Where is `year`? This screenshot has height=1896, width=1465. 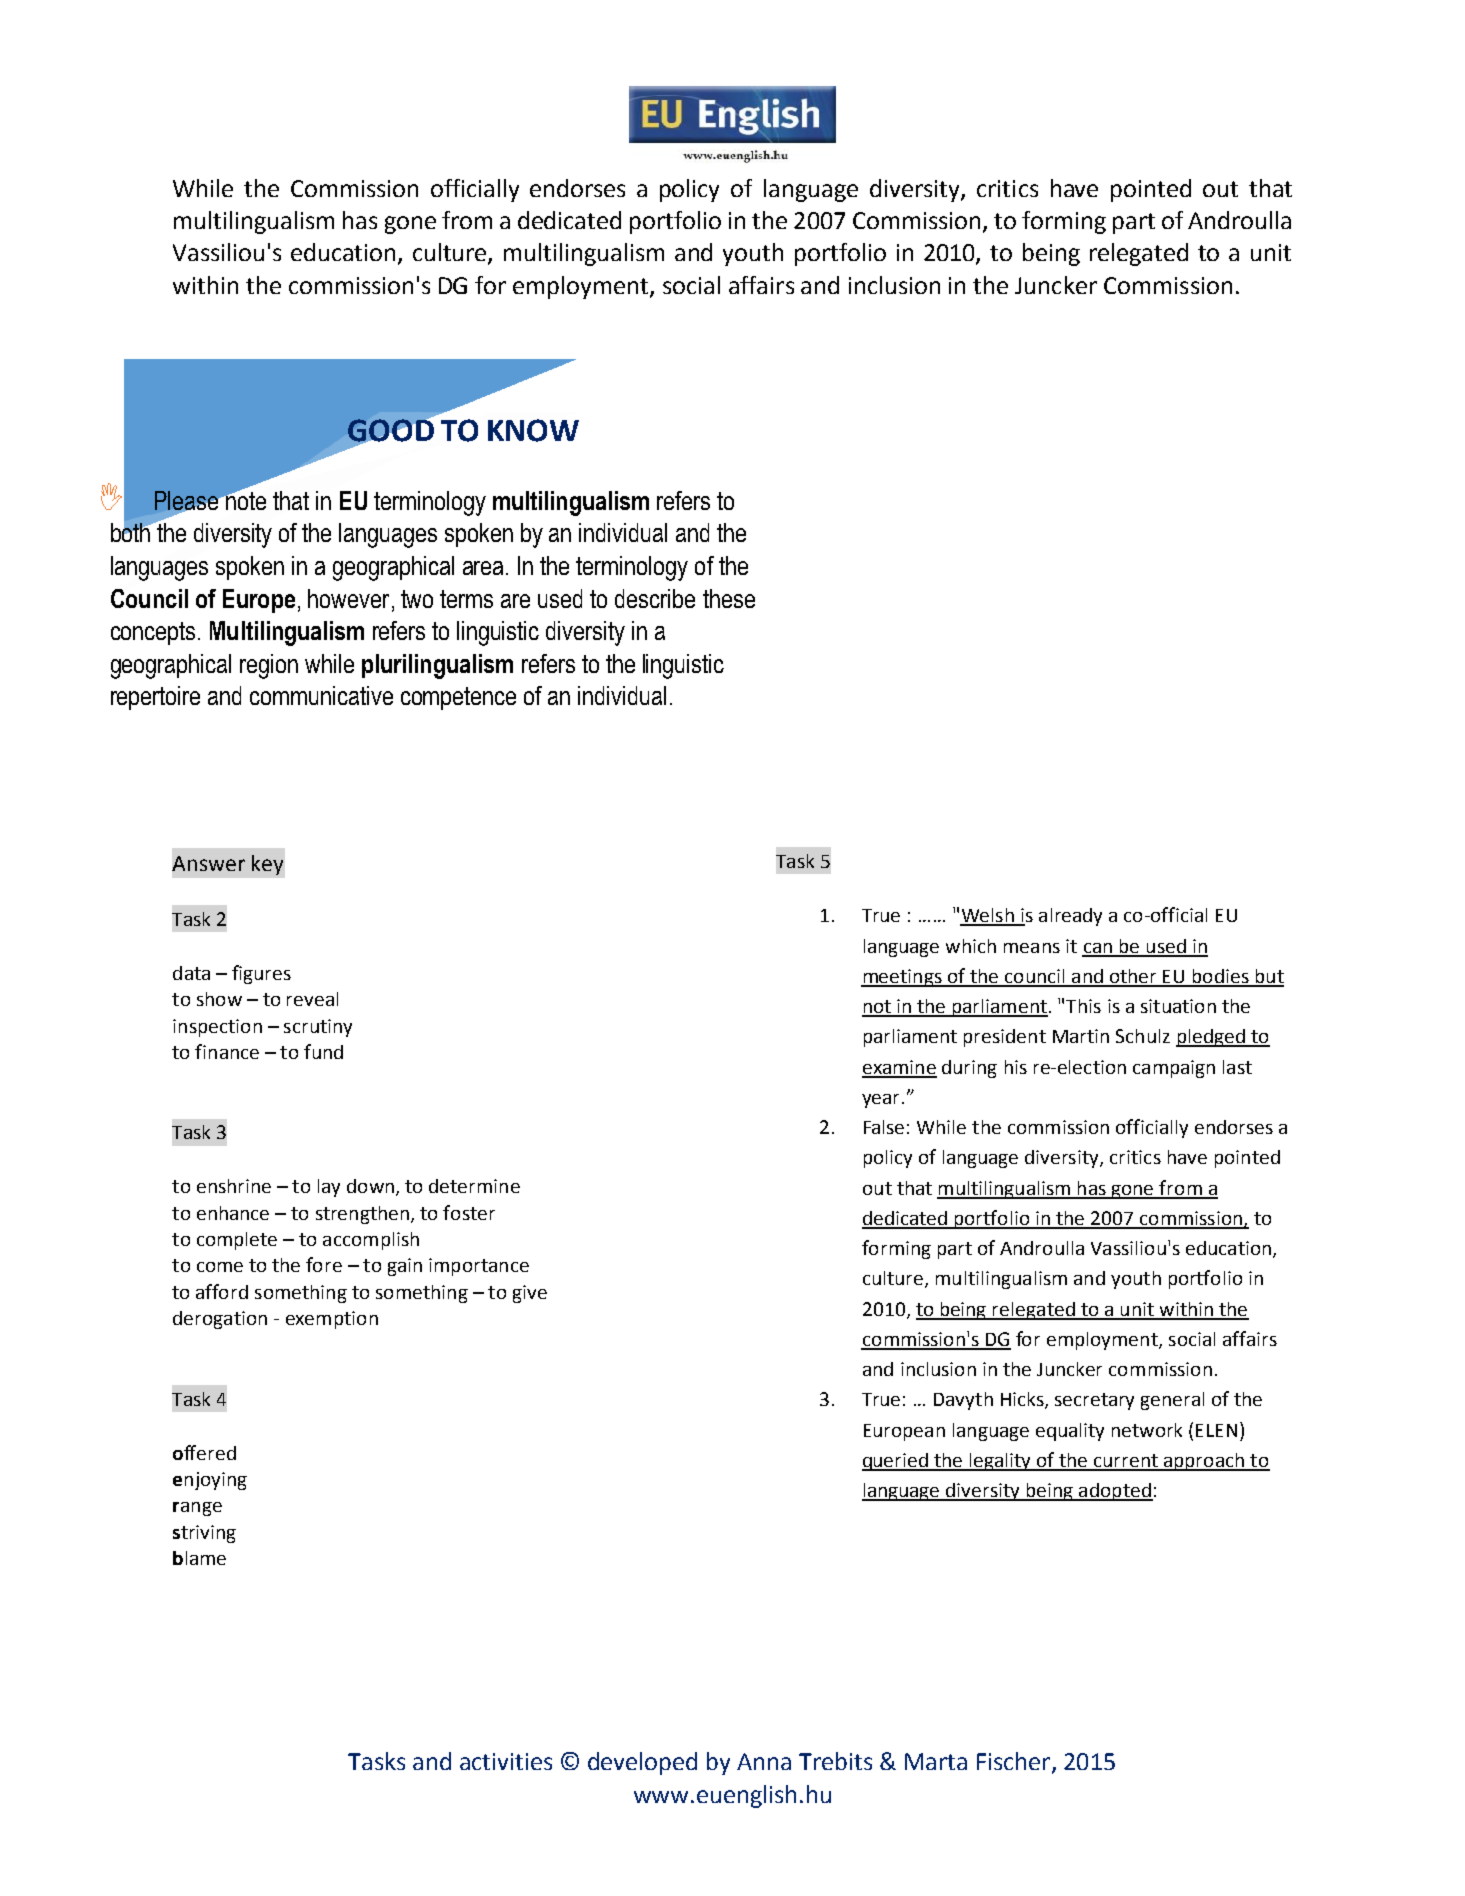 year is located at coordinates (880, 1101).
